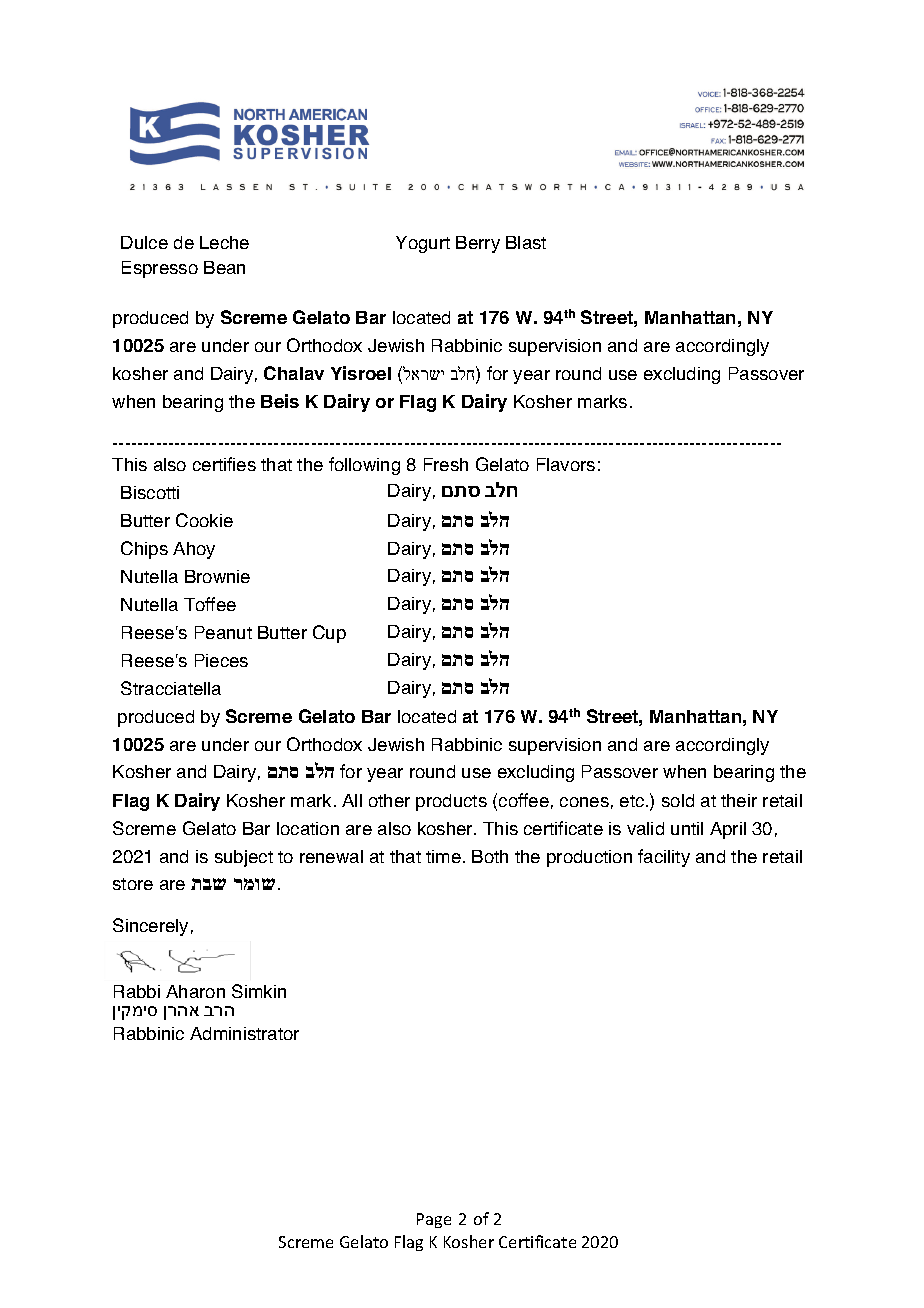 This document has height=1308, width=924. I want to click on Brownie, so click(217, 576).
